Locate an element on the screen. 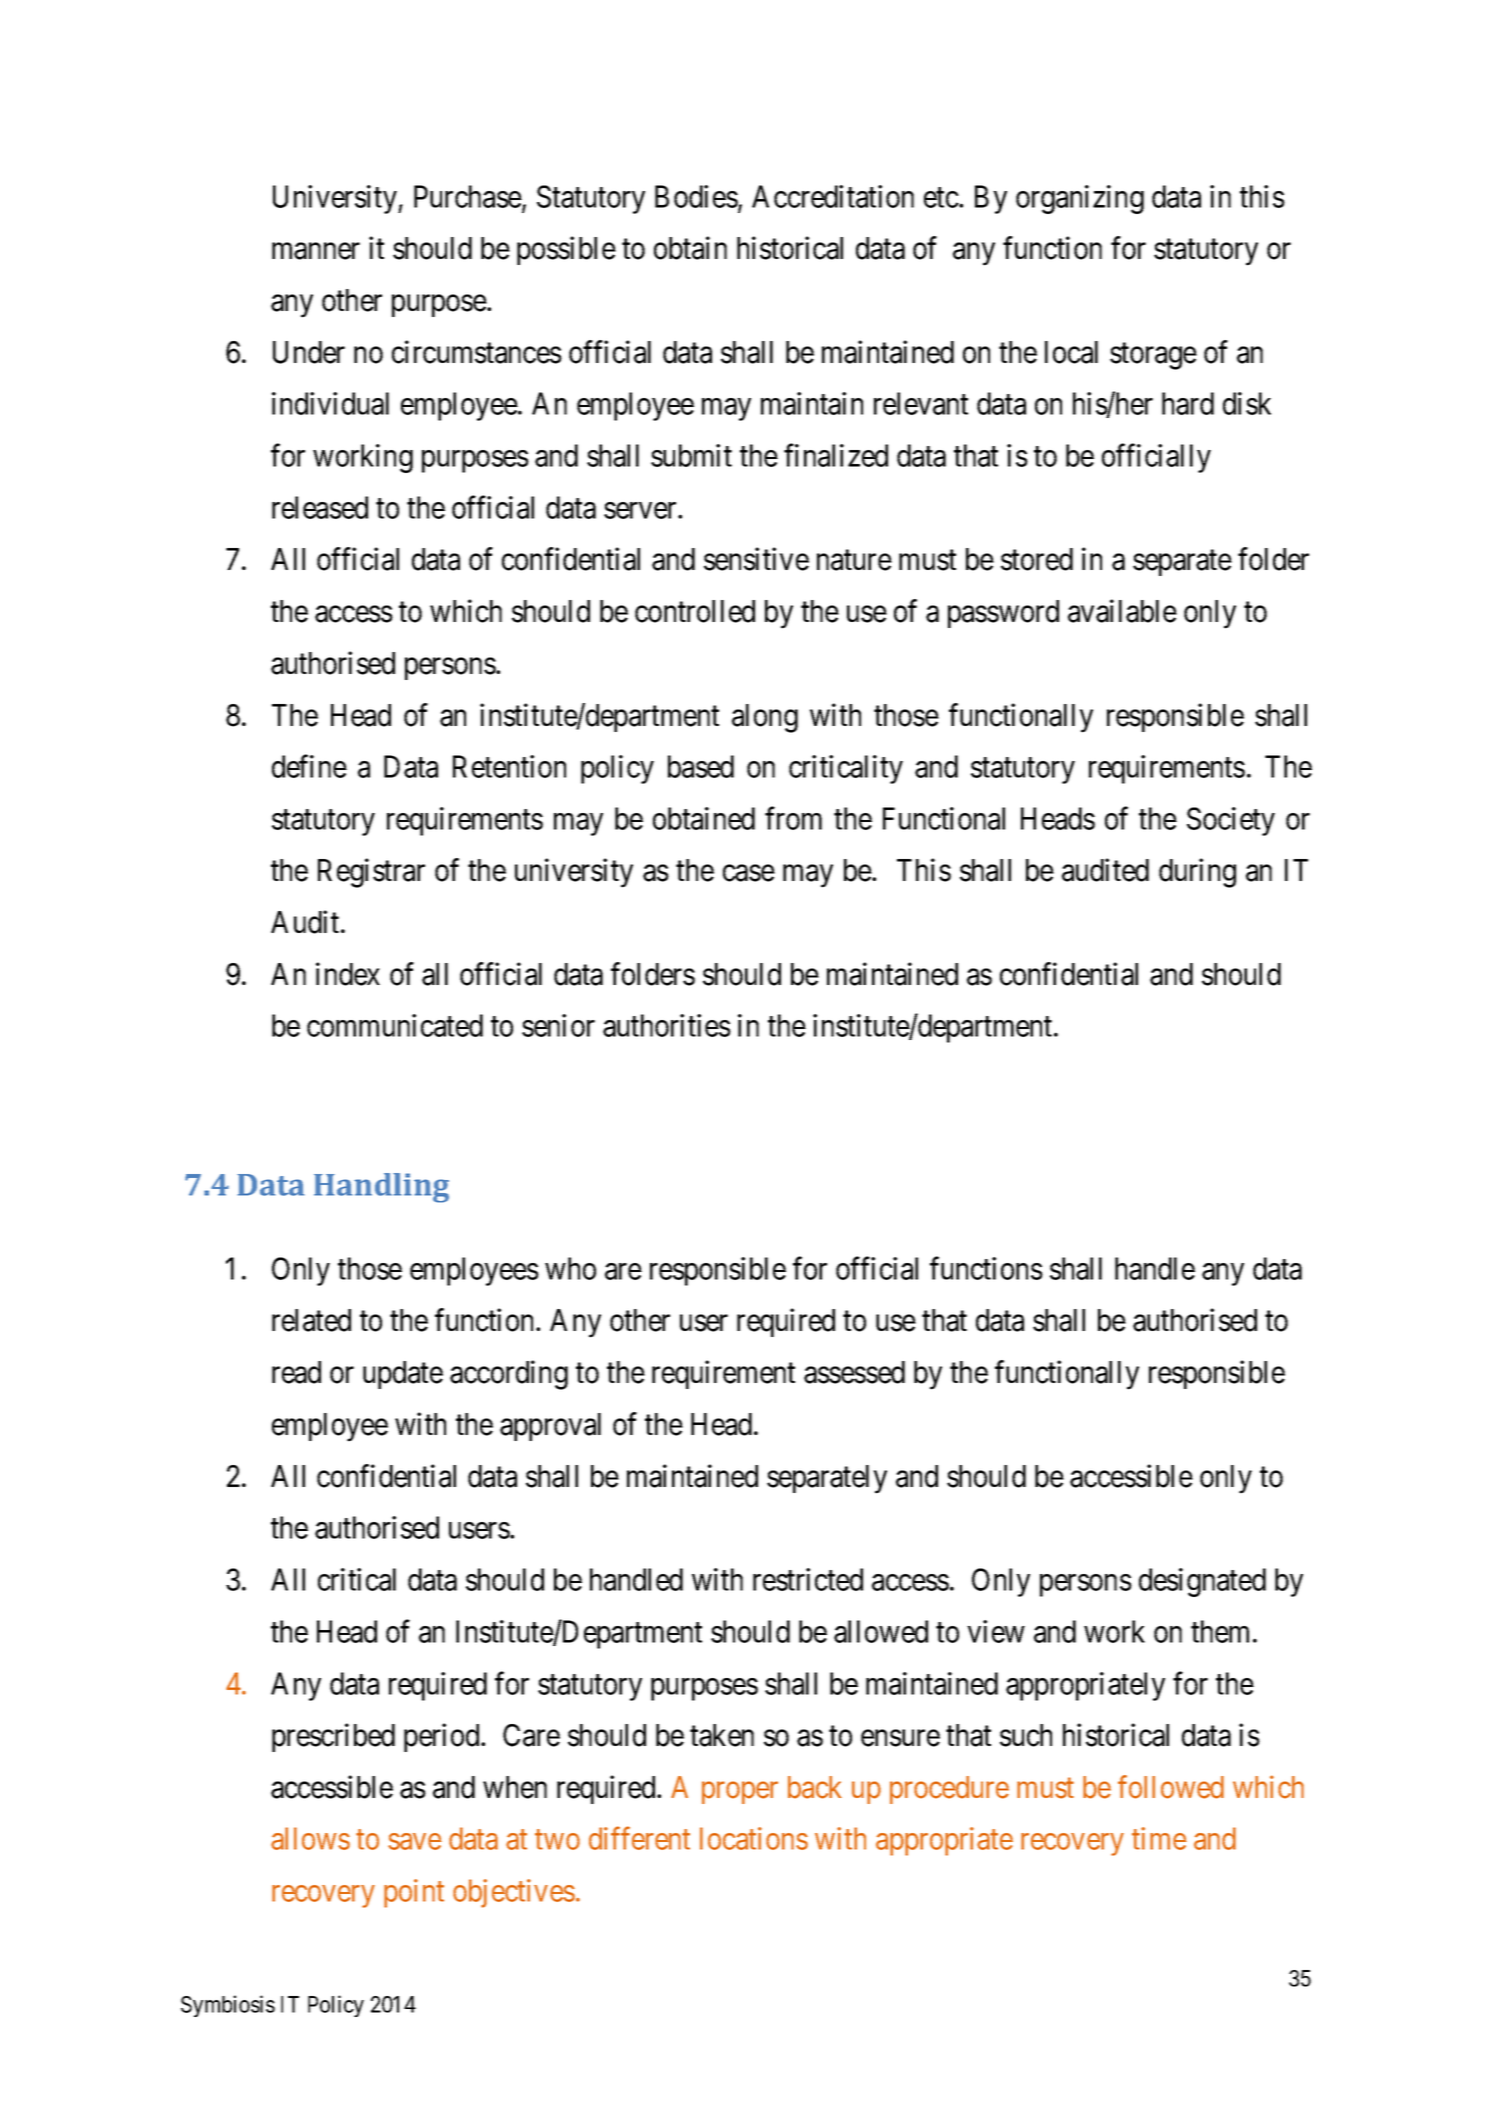 Image resolution: width=1491 pixels, height=2108 pixels. define is located at coordinates (309, 766).
